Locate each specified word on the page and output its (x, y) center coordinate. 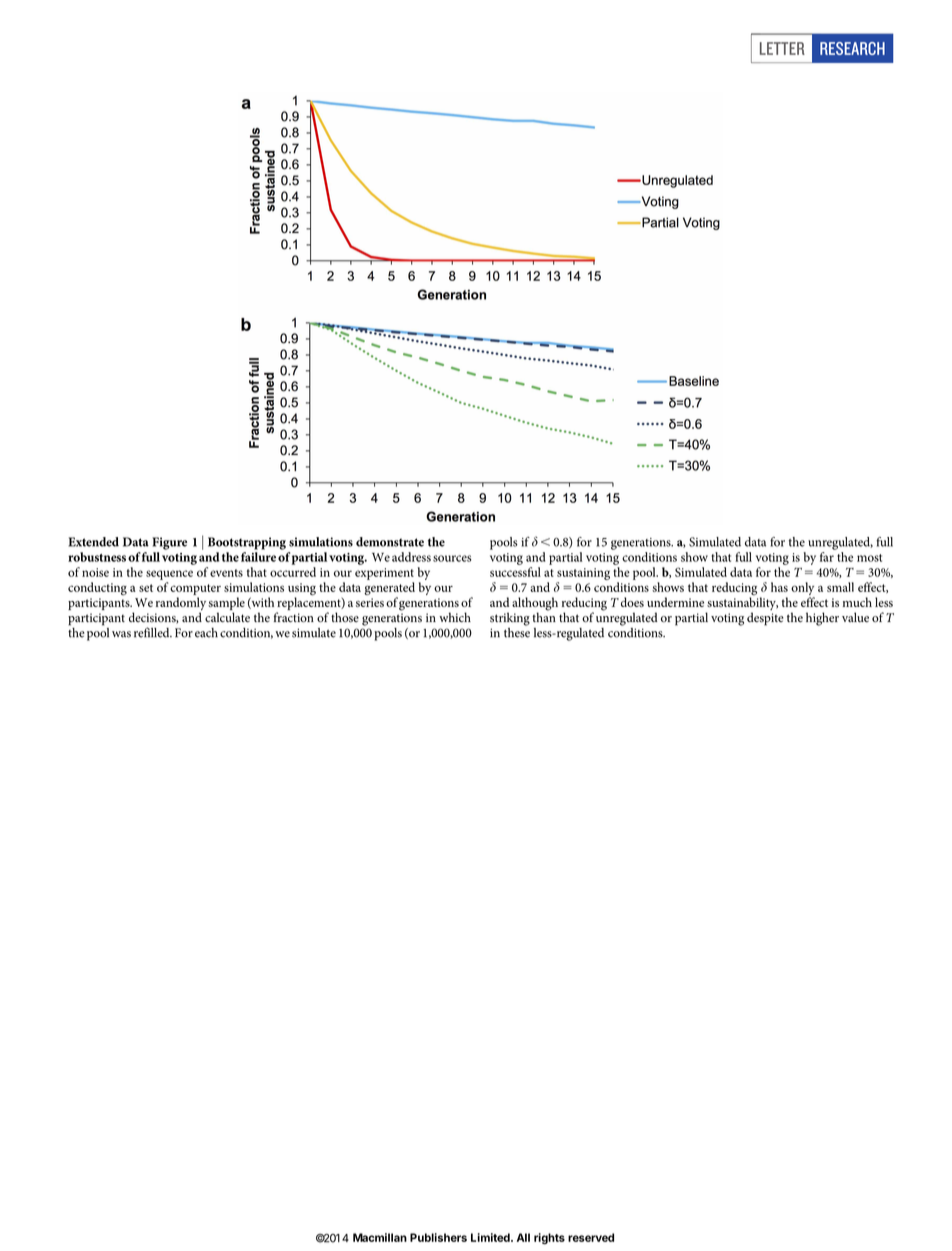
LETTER (782, 48)
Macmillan (380, 1237)
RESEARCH (852, 48)
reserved (591, 1237)
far (827, 557)
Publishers (438, 1237)
